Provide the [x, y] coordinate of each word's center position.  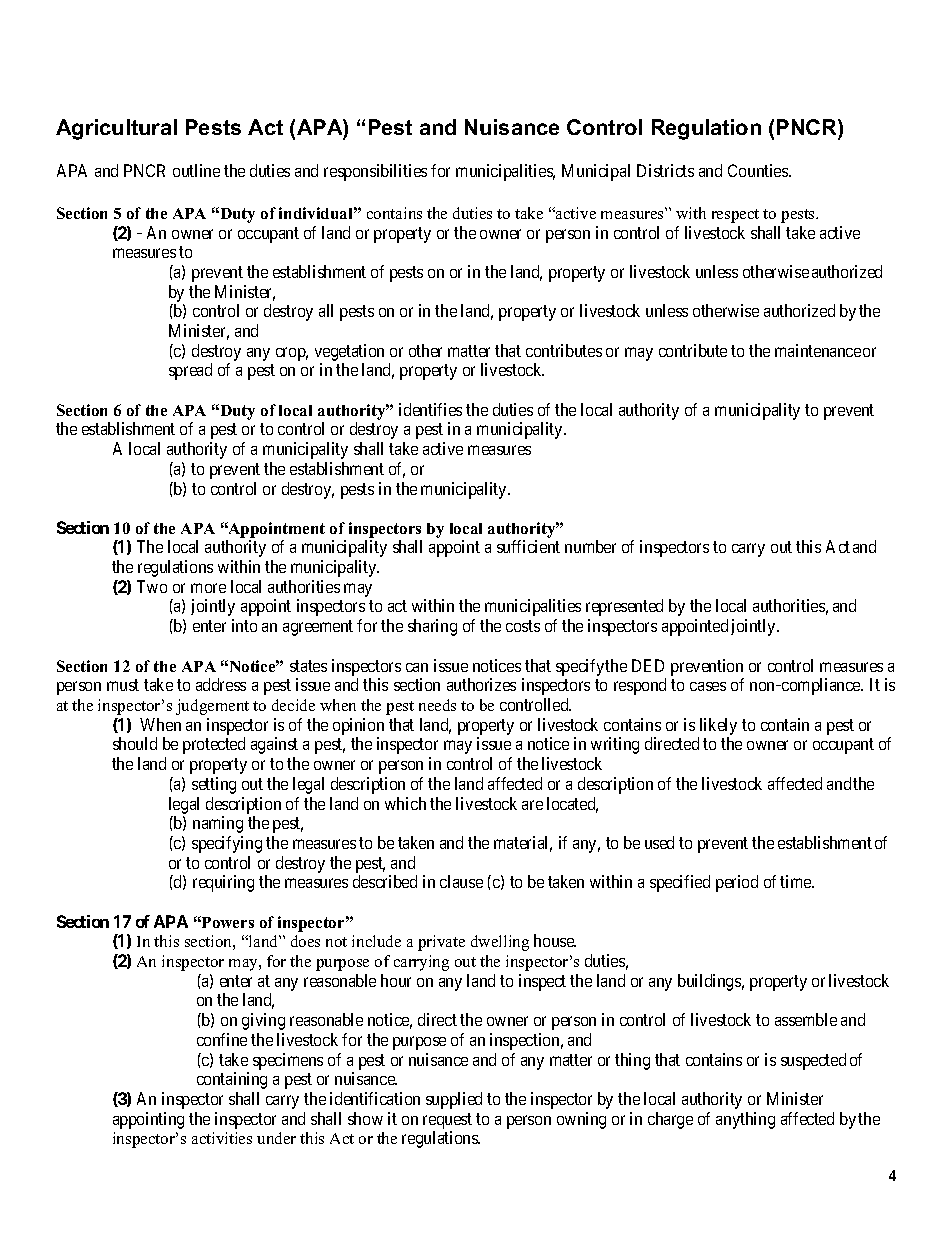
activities [222, 1138]
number [590, 546]
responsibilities [375, 172]
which [405, 803]
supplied [454, 1100]
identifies [430, 409]
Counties [759, 170]
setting [214, 785]
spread [190, 371]
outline [196, 170]
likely [717, 728]
